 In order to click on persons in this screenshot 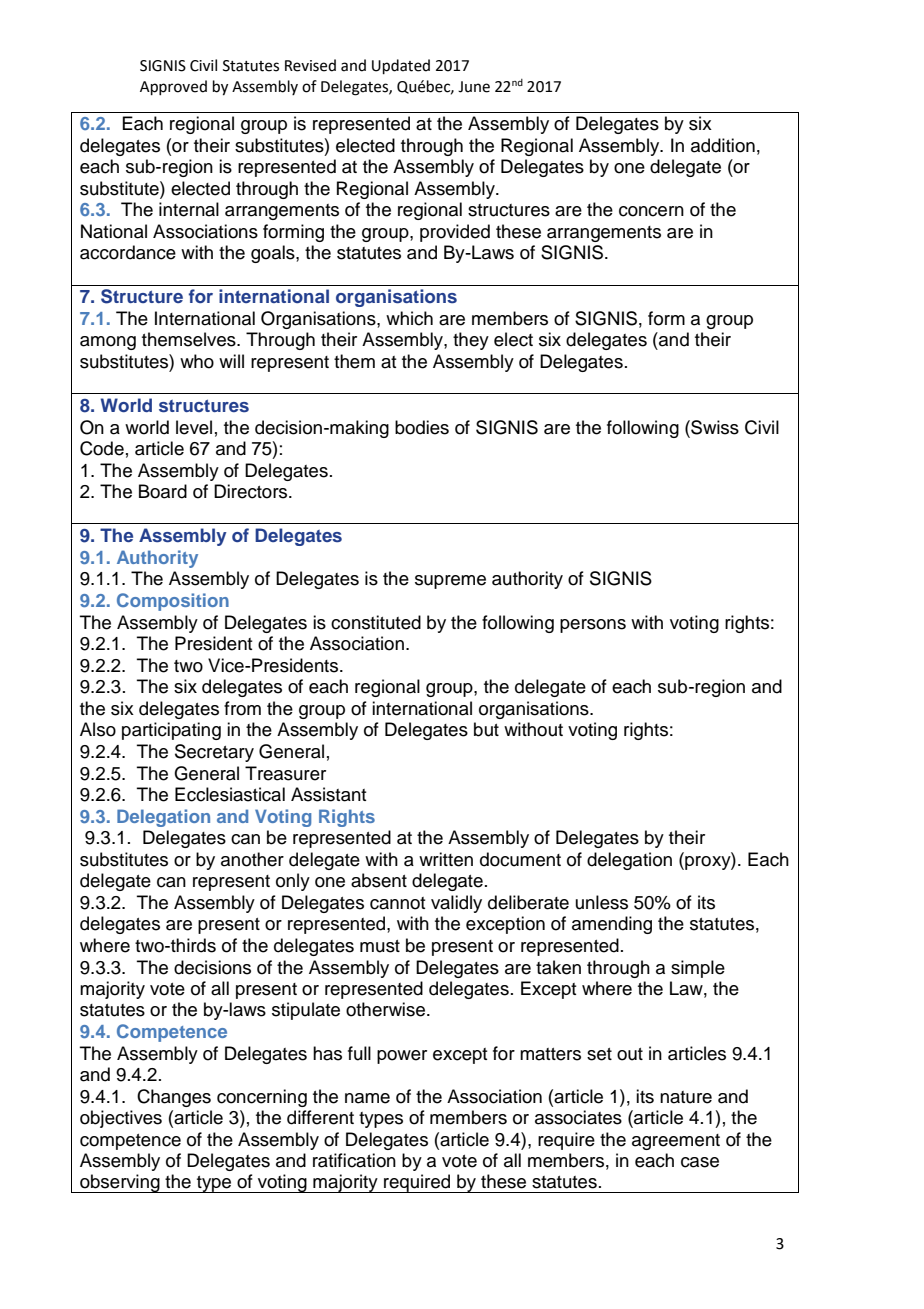, I will do `click(593, 626)`.
